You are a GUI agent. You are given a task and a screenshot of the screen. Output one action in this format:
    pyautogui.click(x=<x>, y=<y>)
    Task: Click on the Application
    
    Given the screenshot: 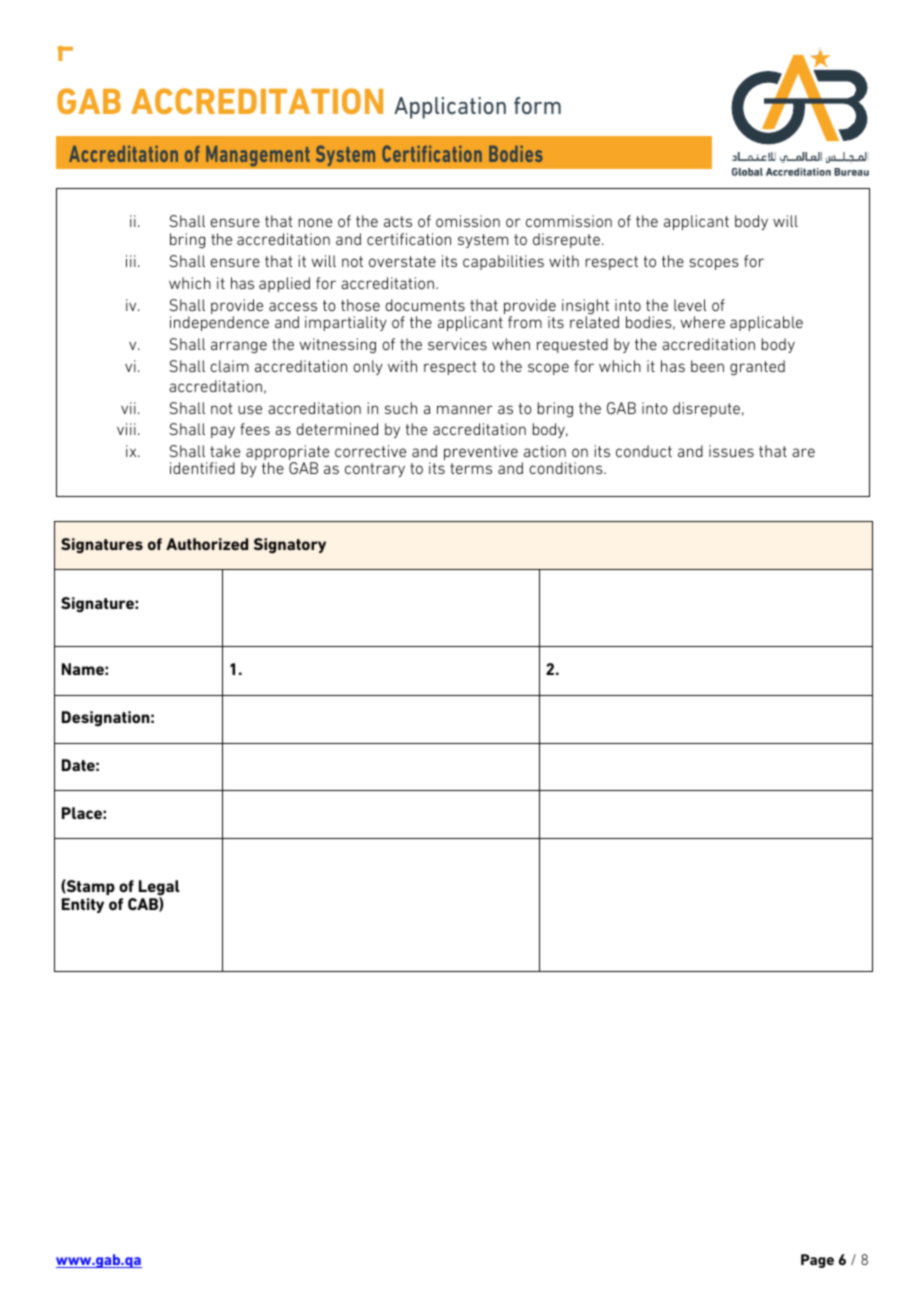 What is the action you would take?
    pyautogui.click(x=450, y=108)
